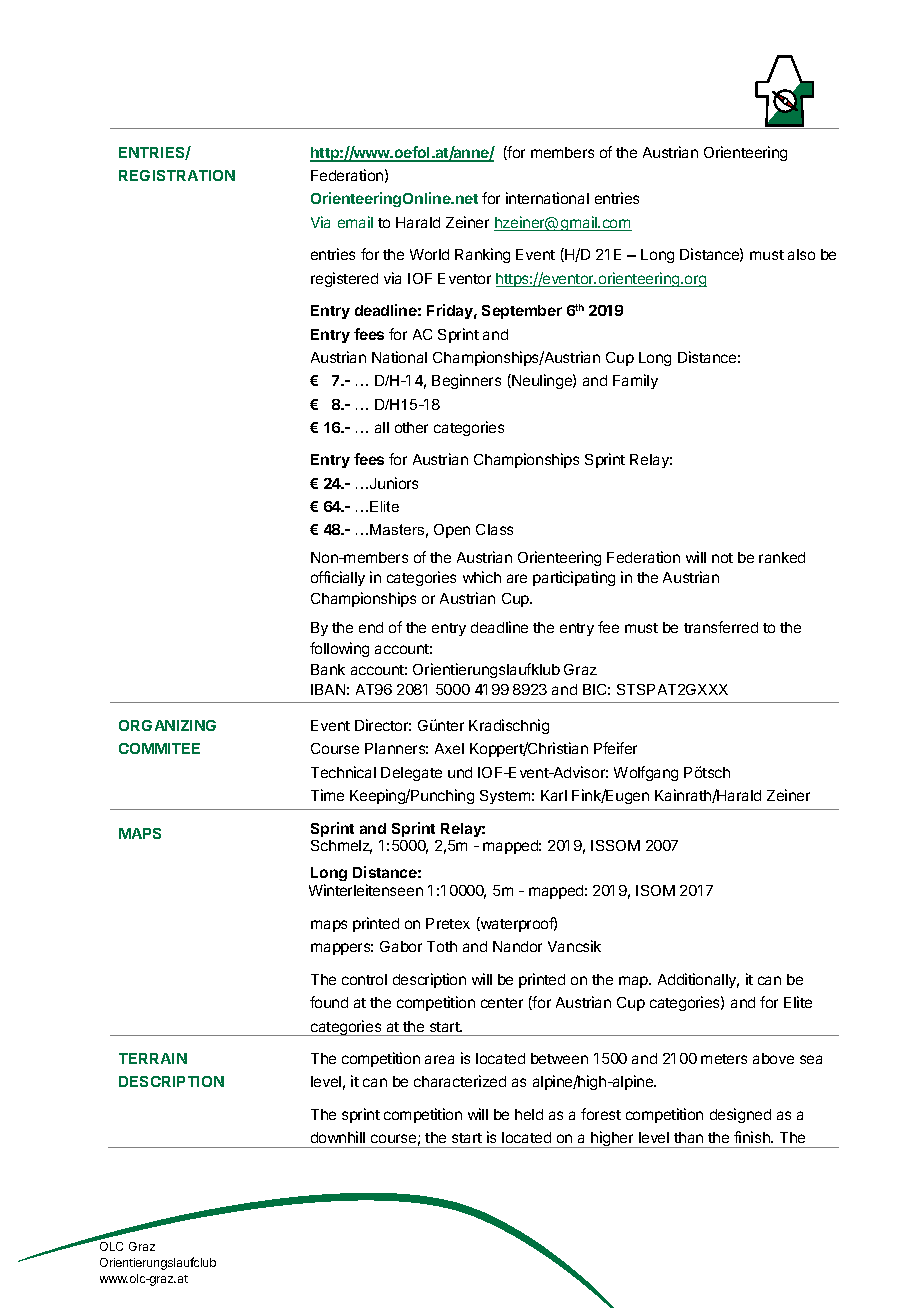  What do you see at coordinates (517, 946) in the screenshot?
I see `Nandor` at bounding box center [517, 946].
